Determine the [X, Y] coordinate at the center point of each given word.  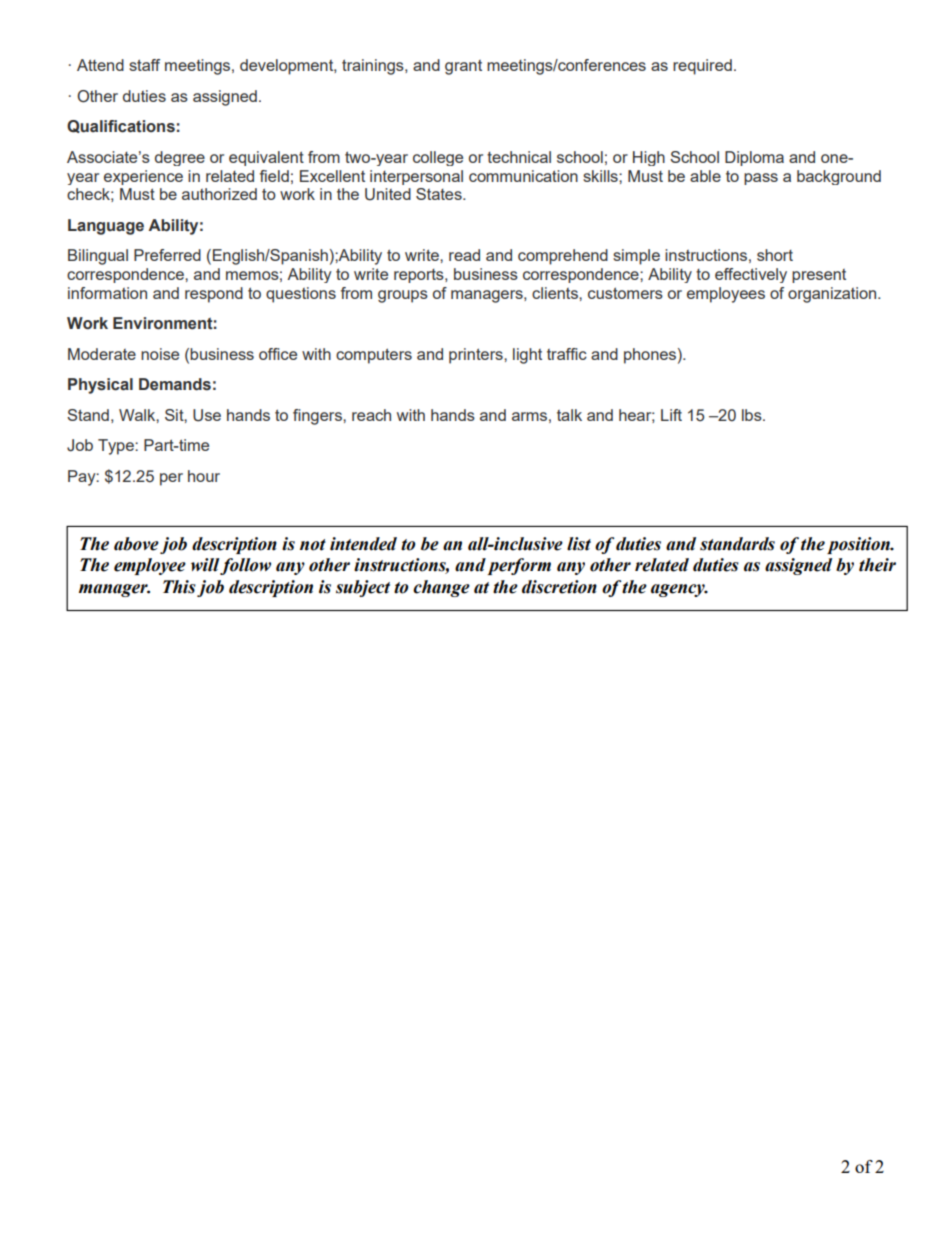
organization [833, 295]
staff [144, 65]
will [205, 565]
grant [463, 67]
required [702, 67]
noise [160, 354]
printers [477, 356]
